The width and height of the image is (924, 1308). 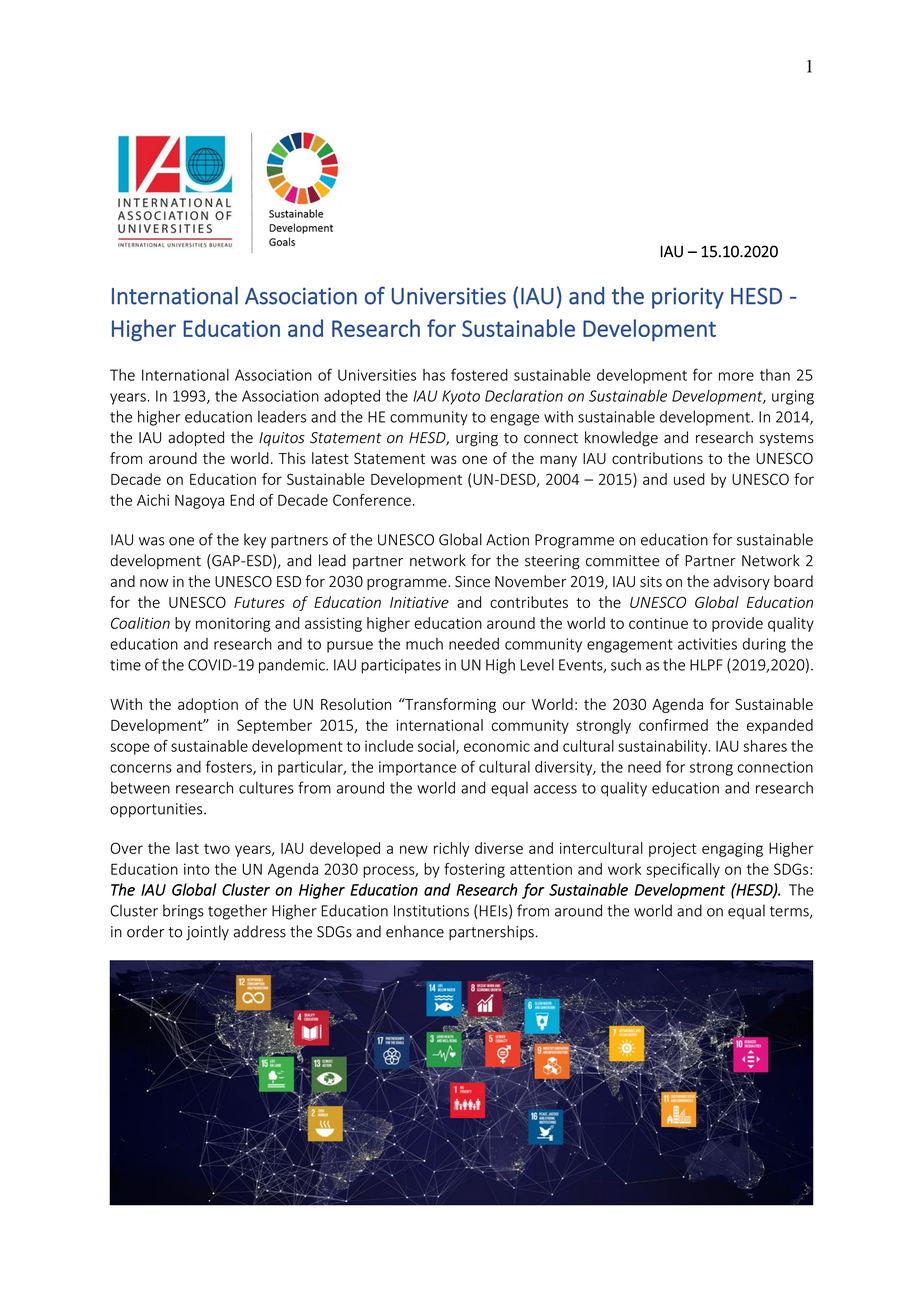 I want to click on monitoring, so click(x=233, y=624).
